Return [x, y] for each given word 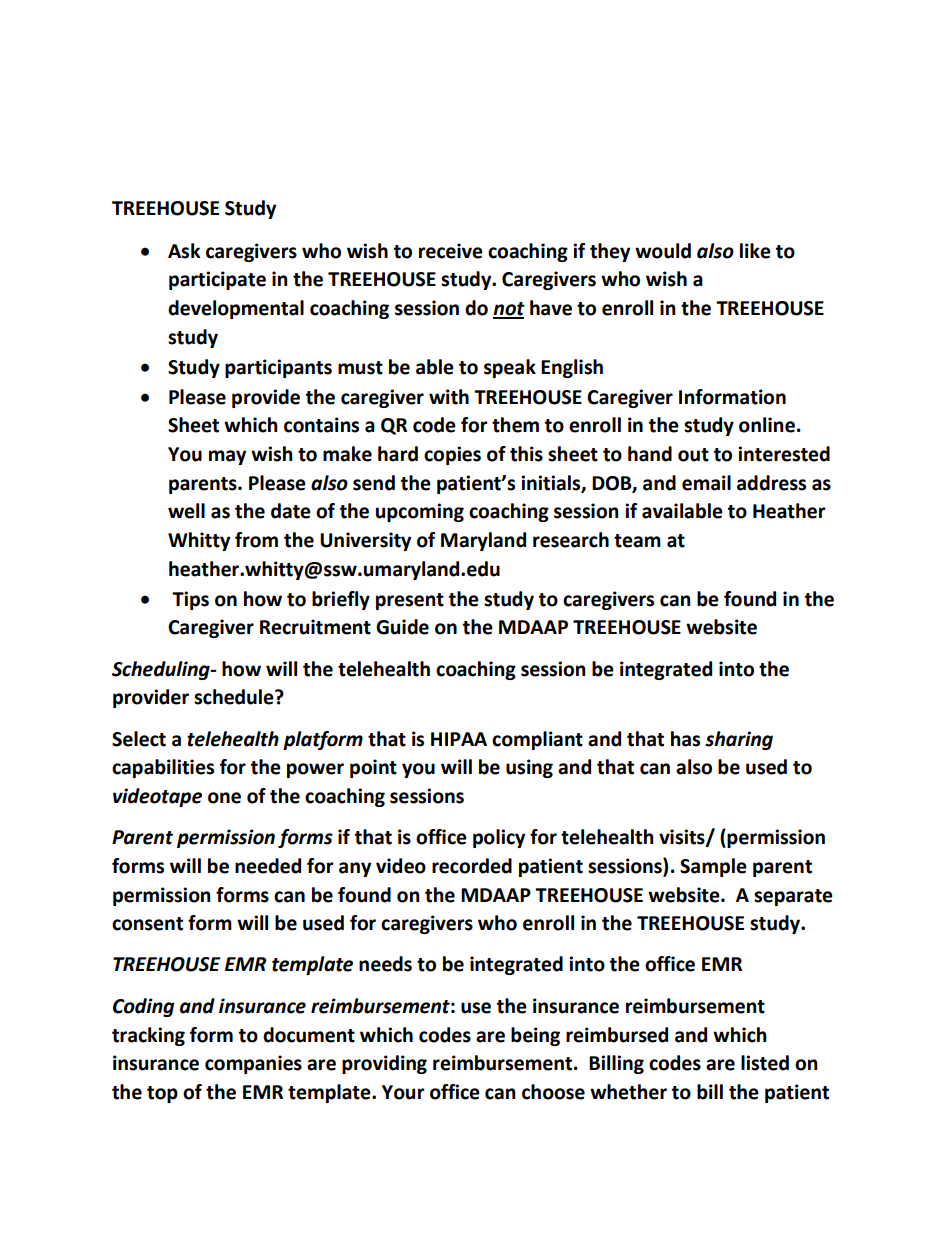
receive [451, 251]
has [685, 739]
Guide [402, 627]
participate [217, 280]
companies [253, 1064]
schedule [235, 697]
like [755, 251]
